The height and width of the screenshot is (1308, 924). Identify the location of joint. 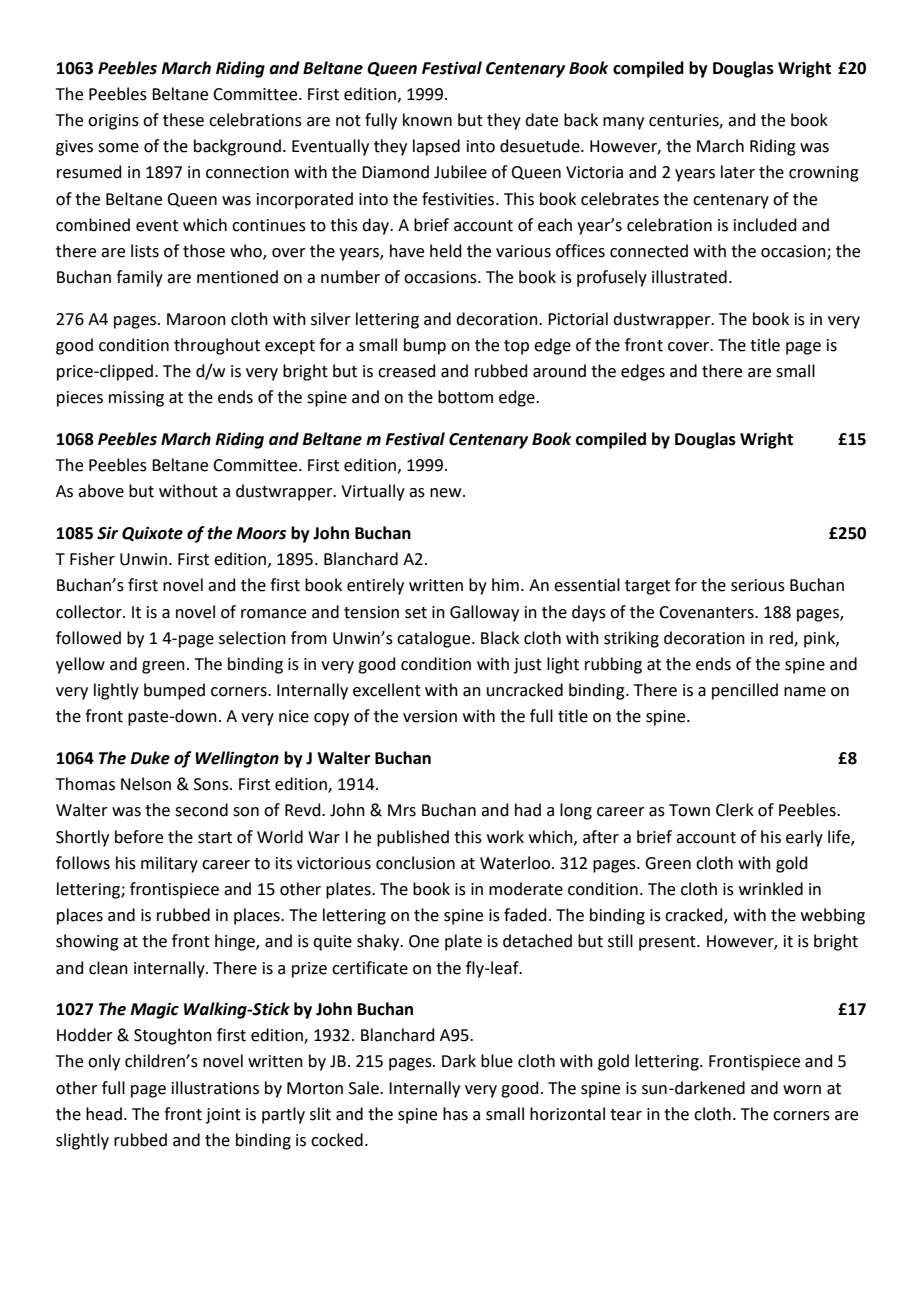
(223, 1116).
